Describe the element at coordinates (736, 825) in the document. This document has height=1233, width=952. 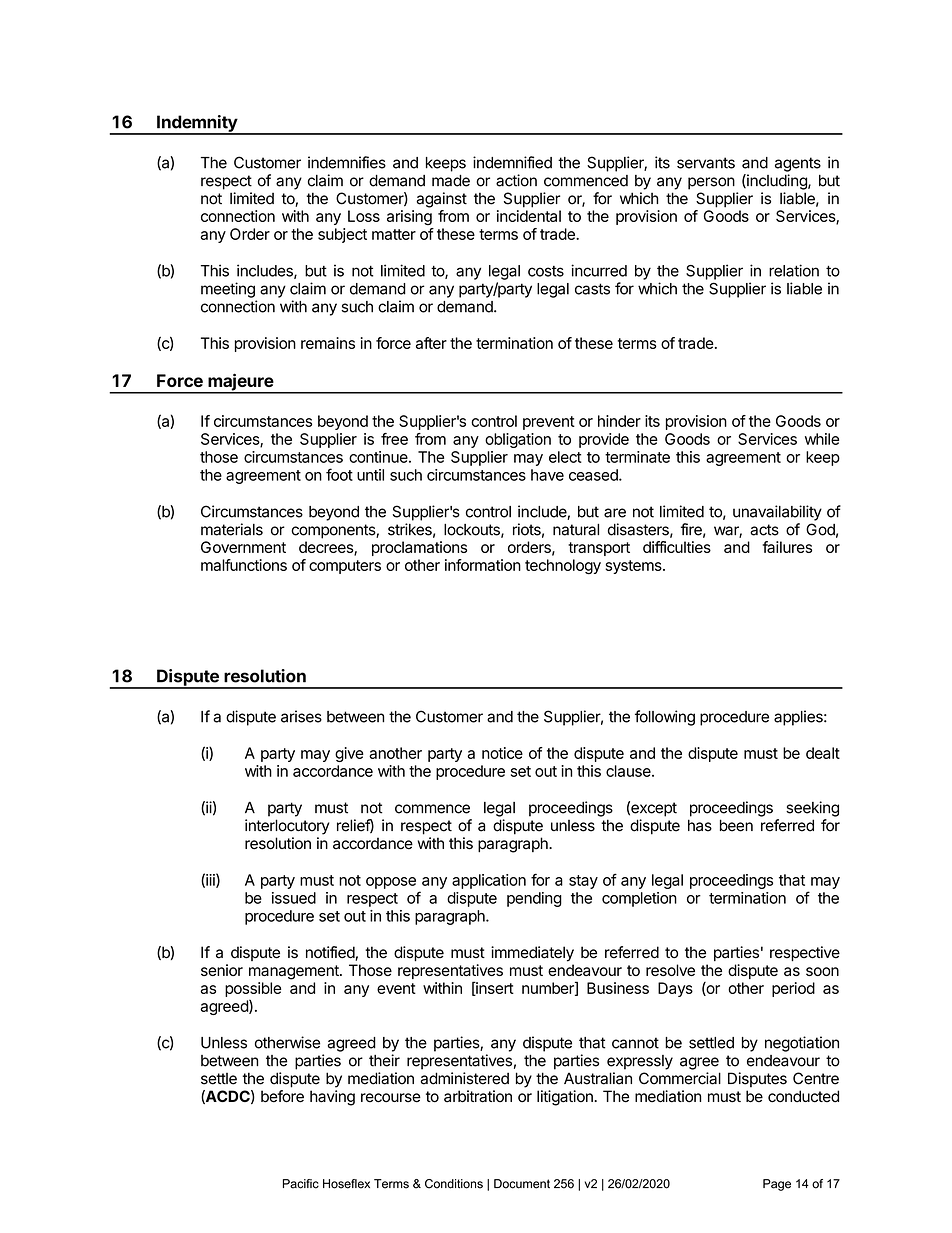
I see `been` at that location.
